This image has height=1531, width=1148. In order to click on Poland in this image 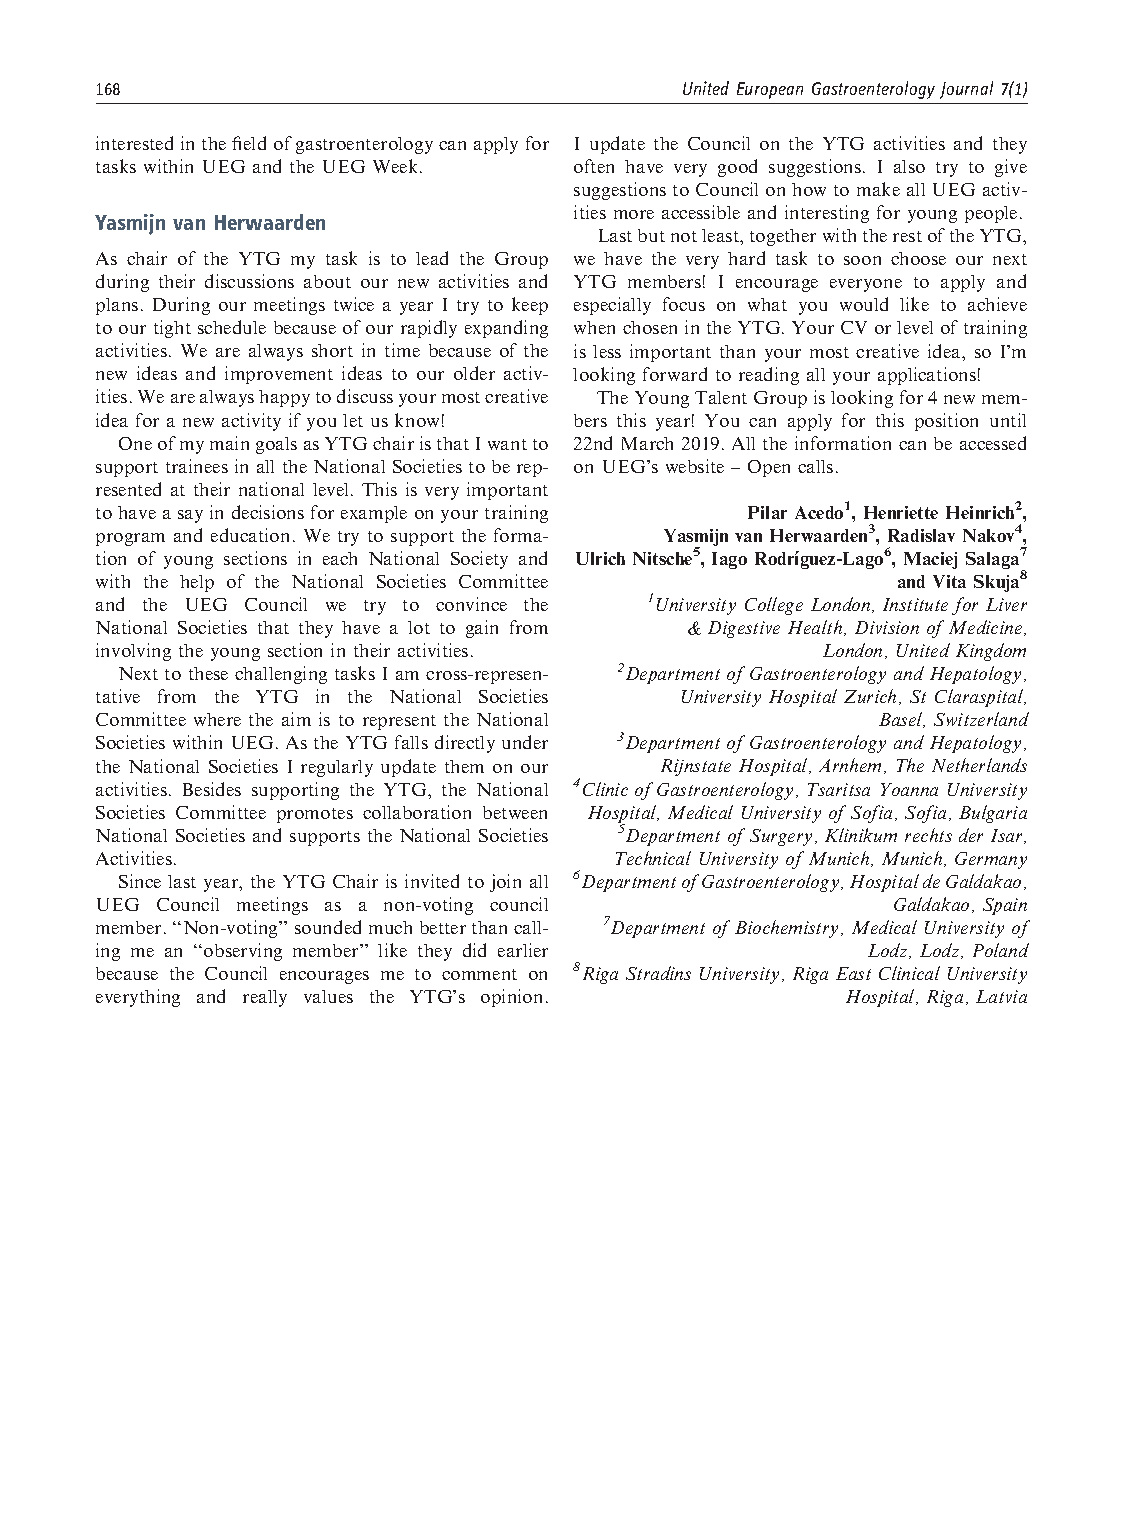, I will do `click(1001, 950)`.
